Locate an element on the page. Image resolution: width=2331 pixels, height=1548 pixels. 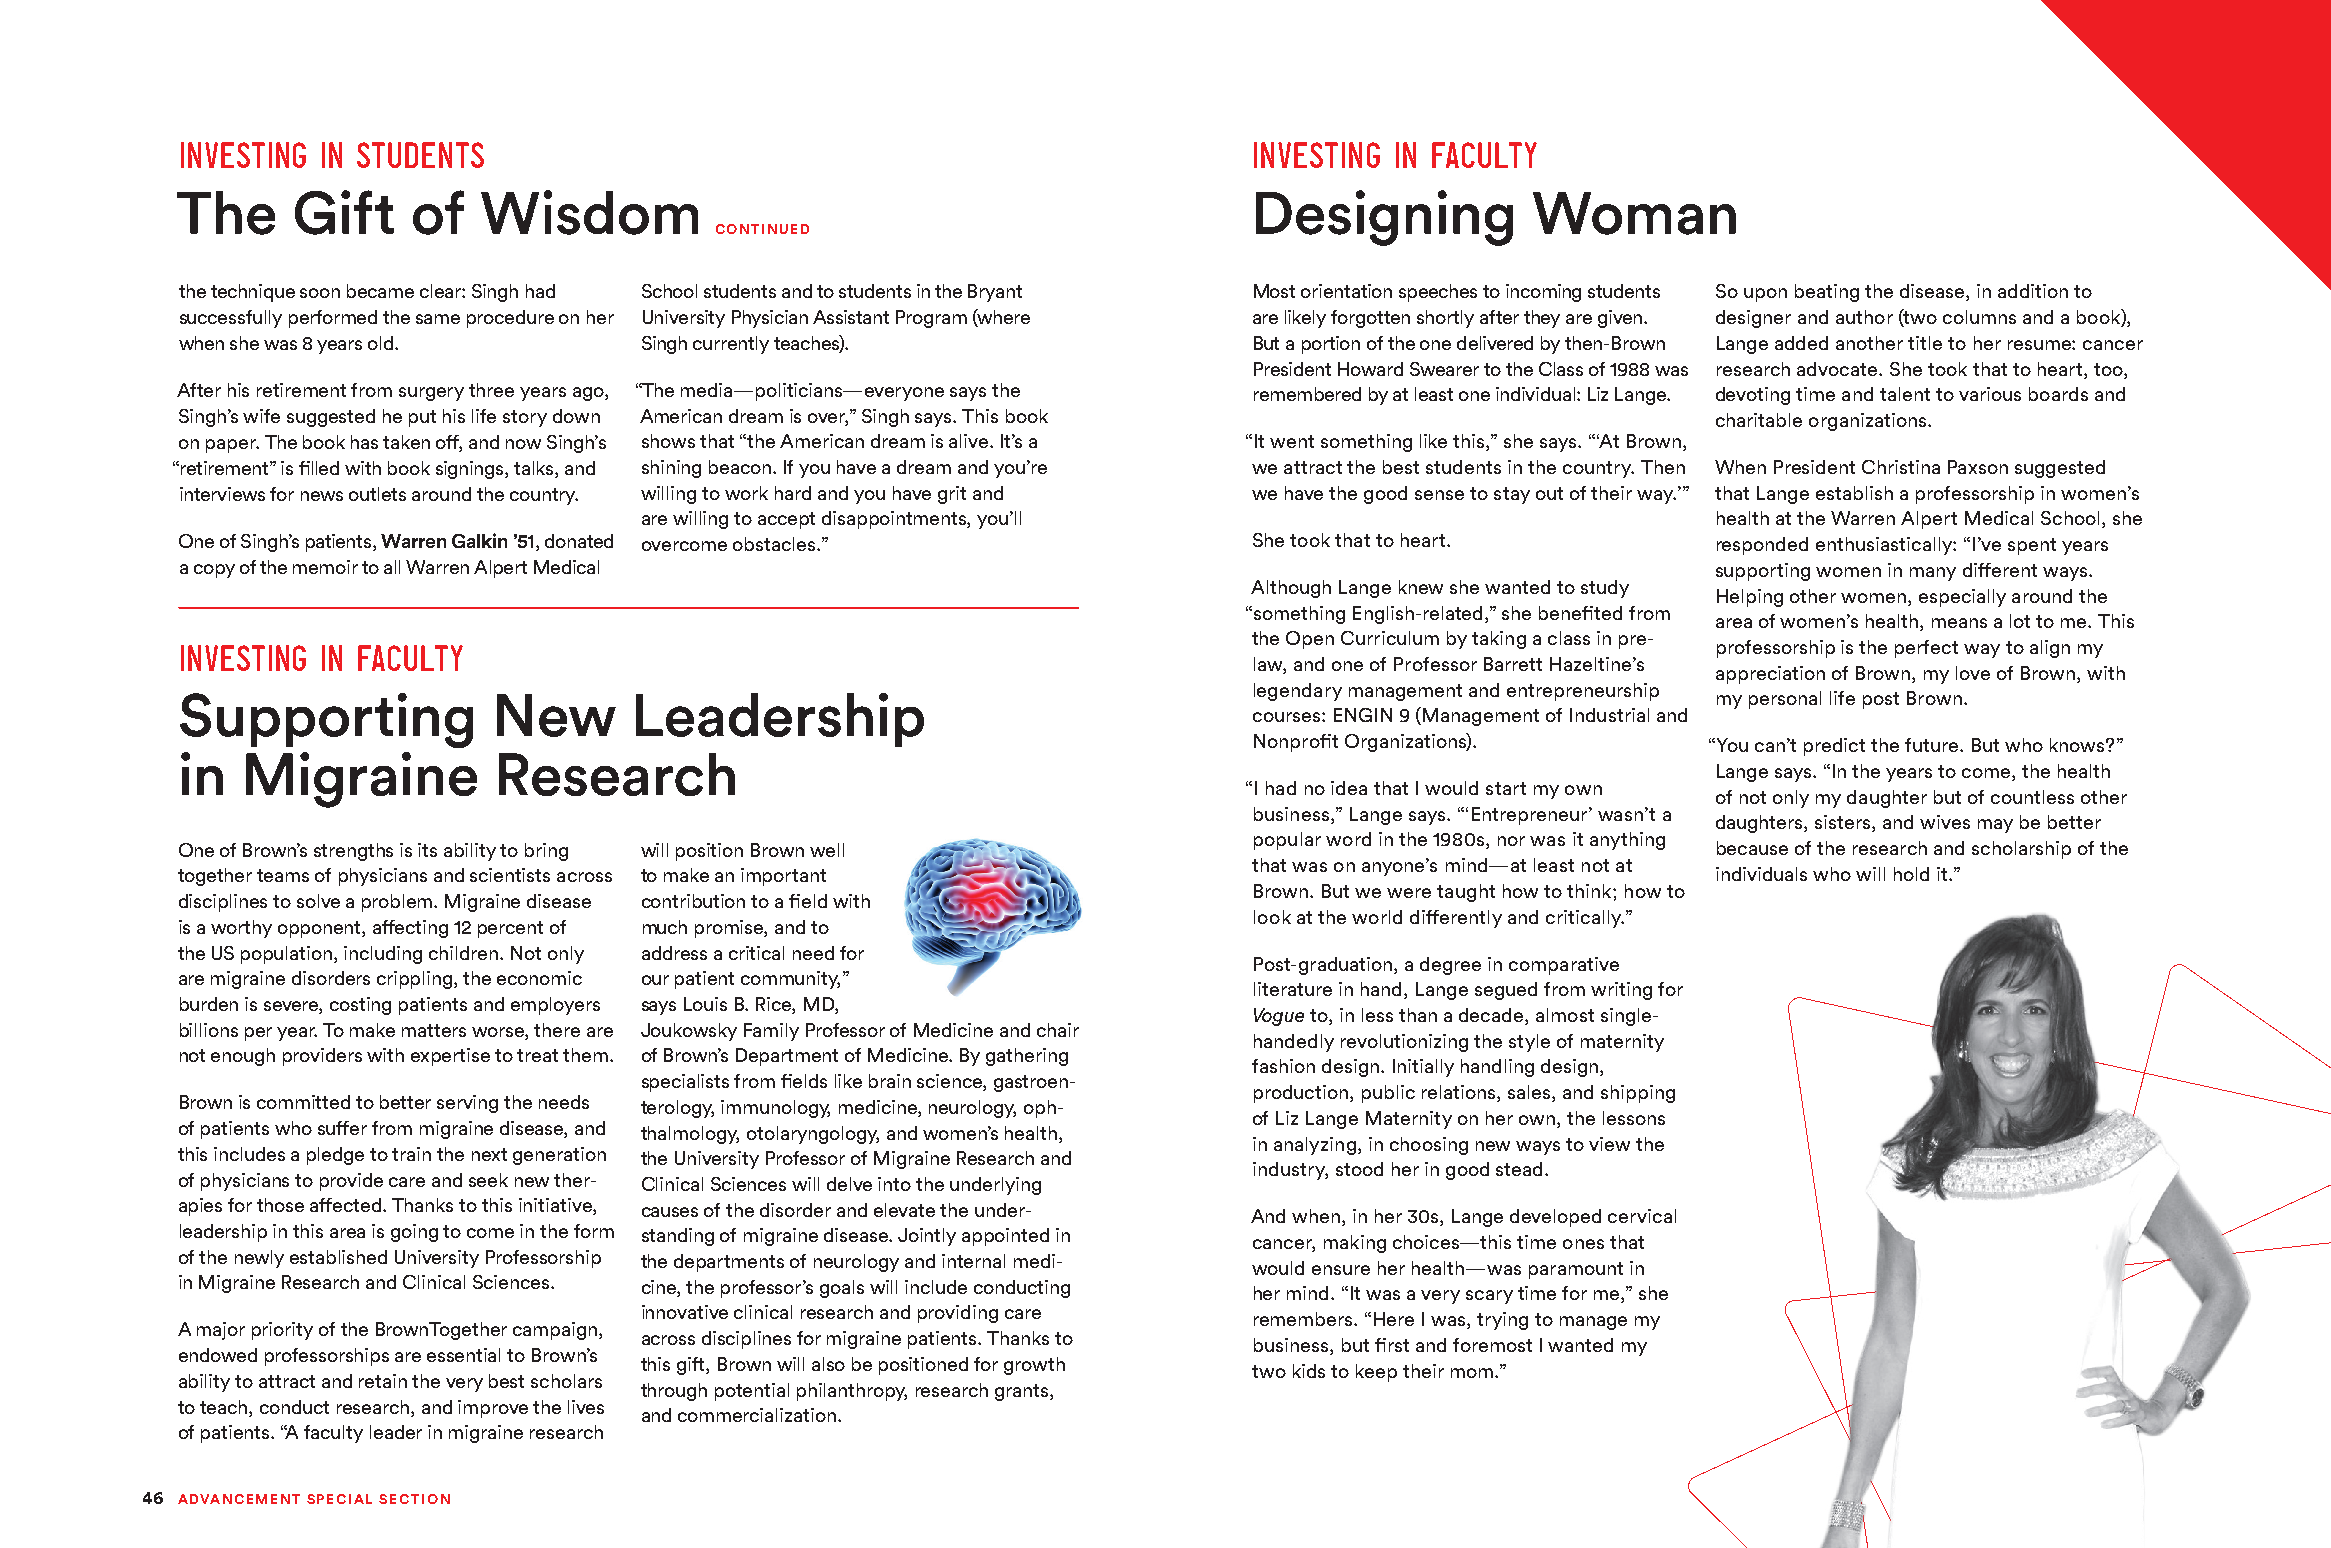
beating is located at coordinates (1827, 293).
